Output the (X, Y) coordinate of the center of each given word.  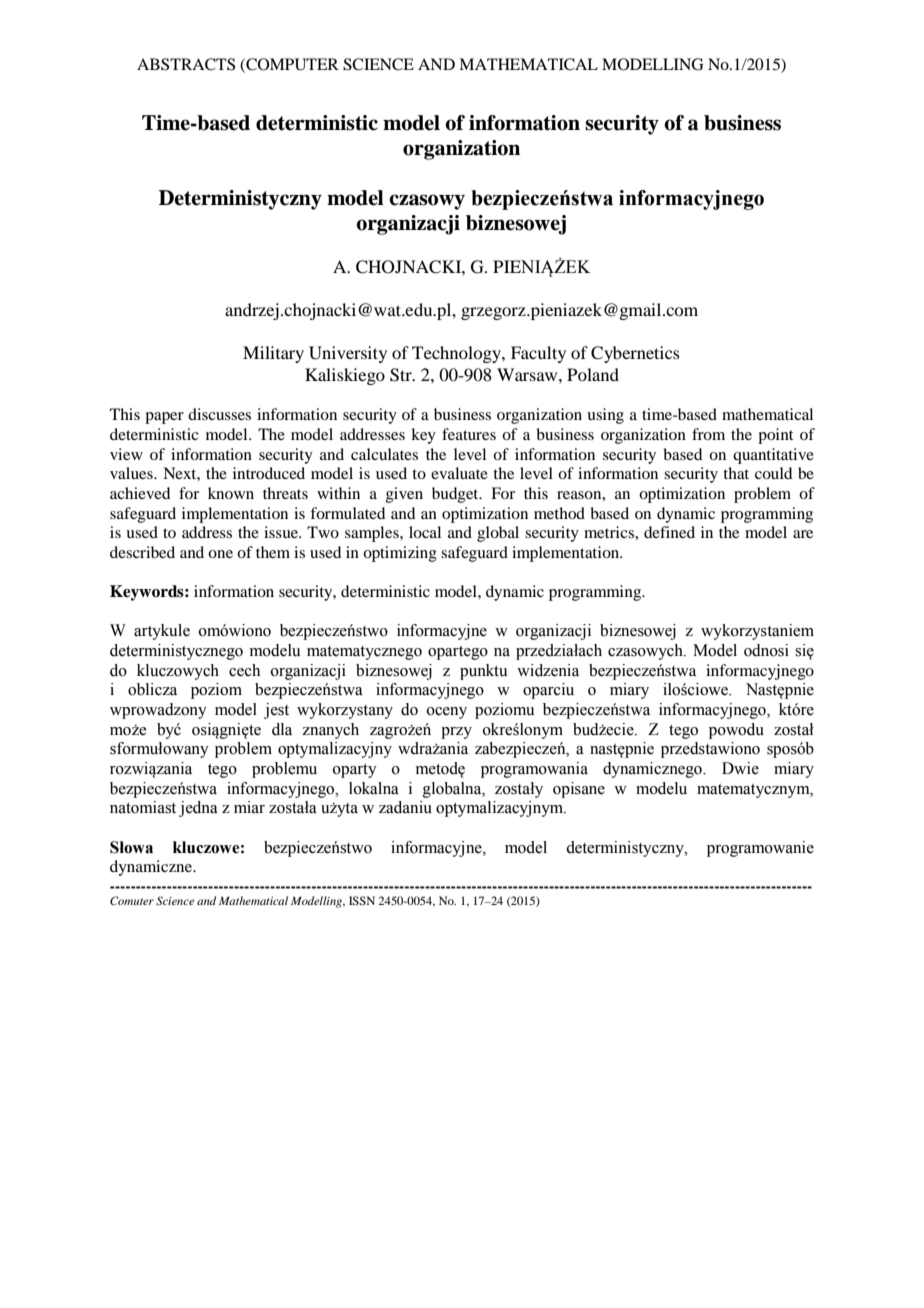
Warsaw (528, 374)
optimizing (400, 554)
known (231, 493)
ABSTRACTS (186, 64)
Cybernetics (635, 354)
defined (669, 532)
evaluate (459, 473)
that (736, 473)
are (803, 534)
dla (282, 729)
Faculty (538, 354)
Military (273, 354)
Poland (593, 374)
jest (276, 711)
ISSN (362, 900)
